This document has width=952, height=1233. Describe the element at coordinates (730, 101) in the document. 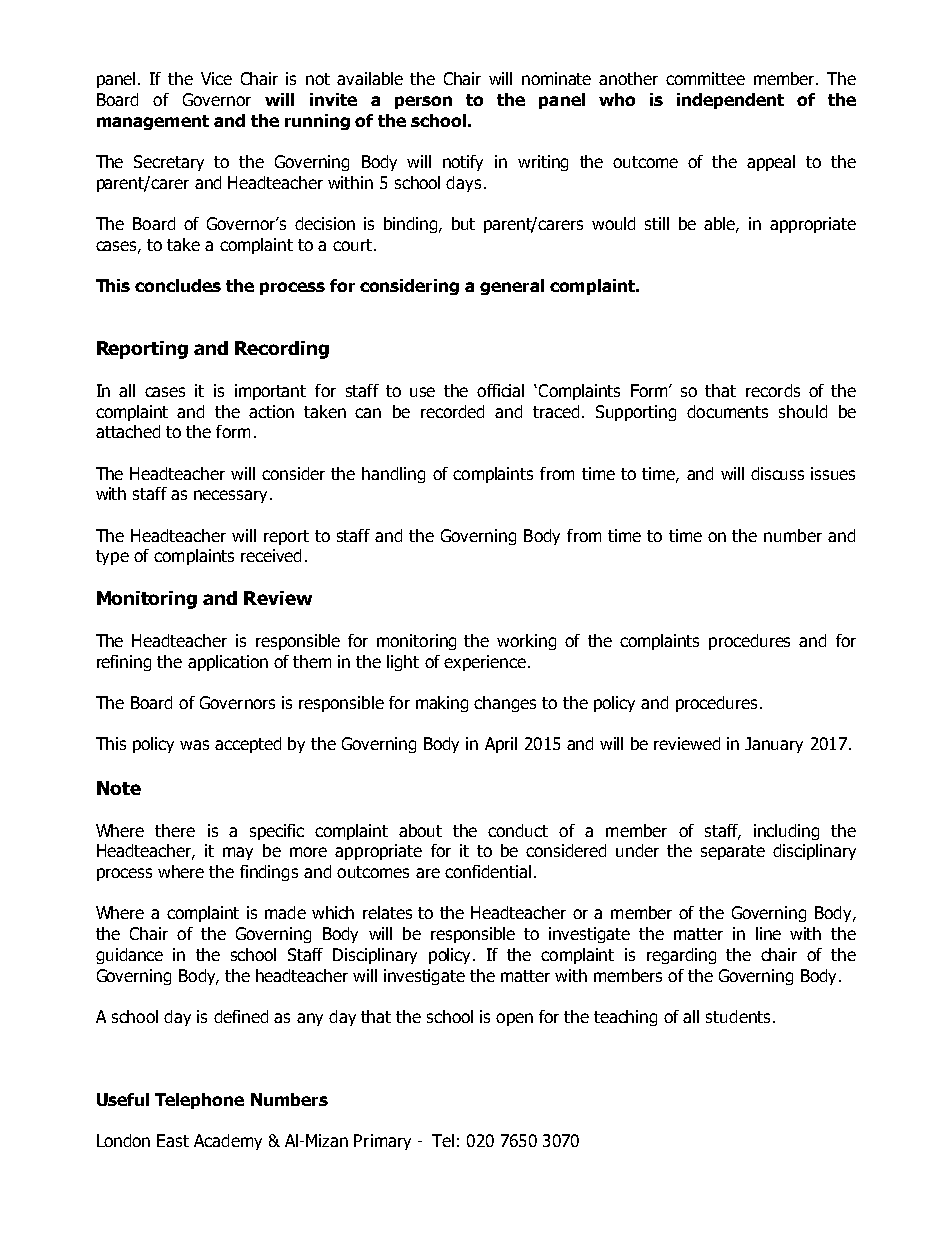

I see `independent` at that location.
